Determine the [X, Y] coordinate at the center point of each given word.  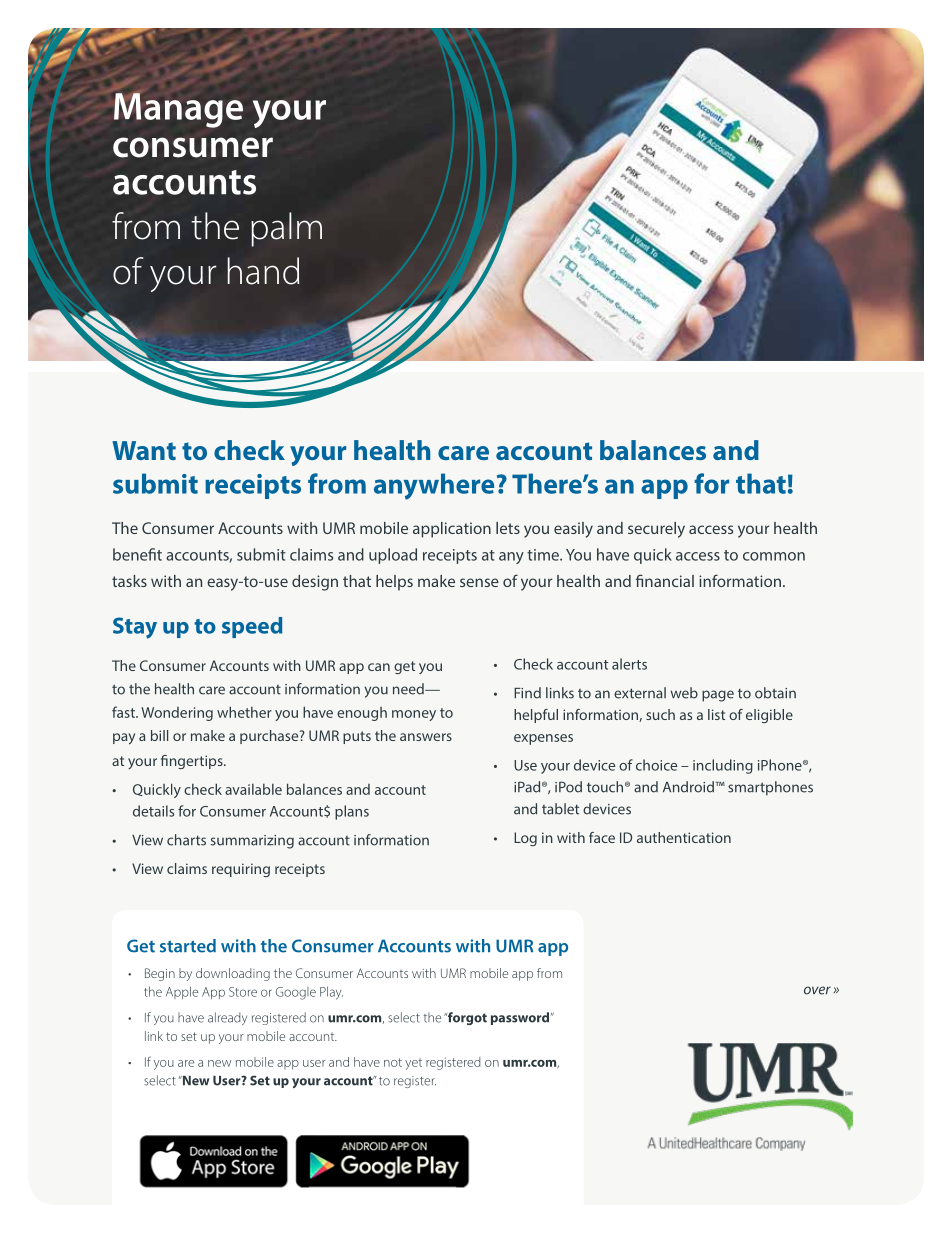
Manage [178, 109]
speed [252, 627]
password [521, 1018]
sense [479, 582]
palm [286, 229]
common [774, 556]
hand [263, 271]
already [227, 1018]
